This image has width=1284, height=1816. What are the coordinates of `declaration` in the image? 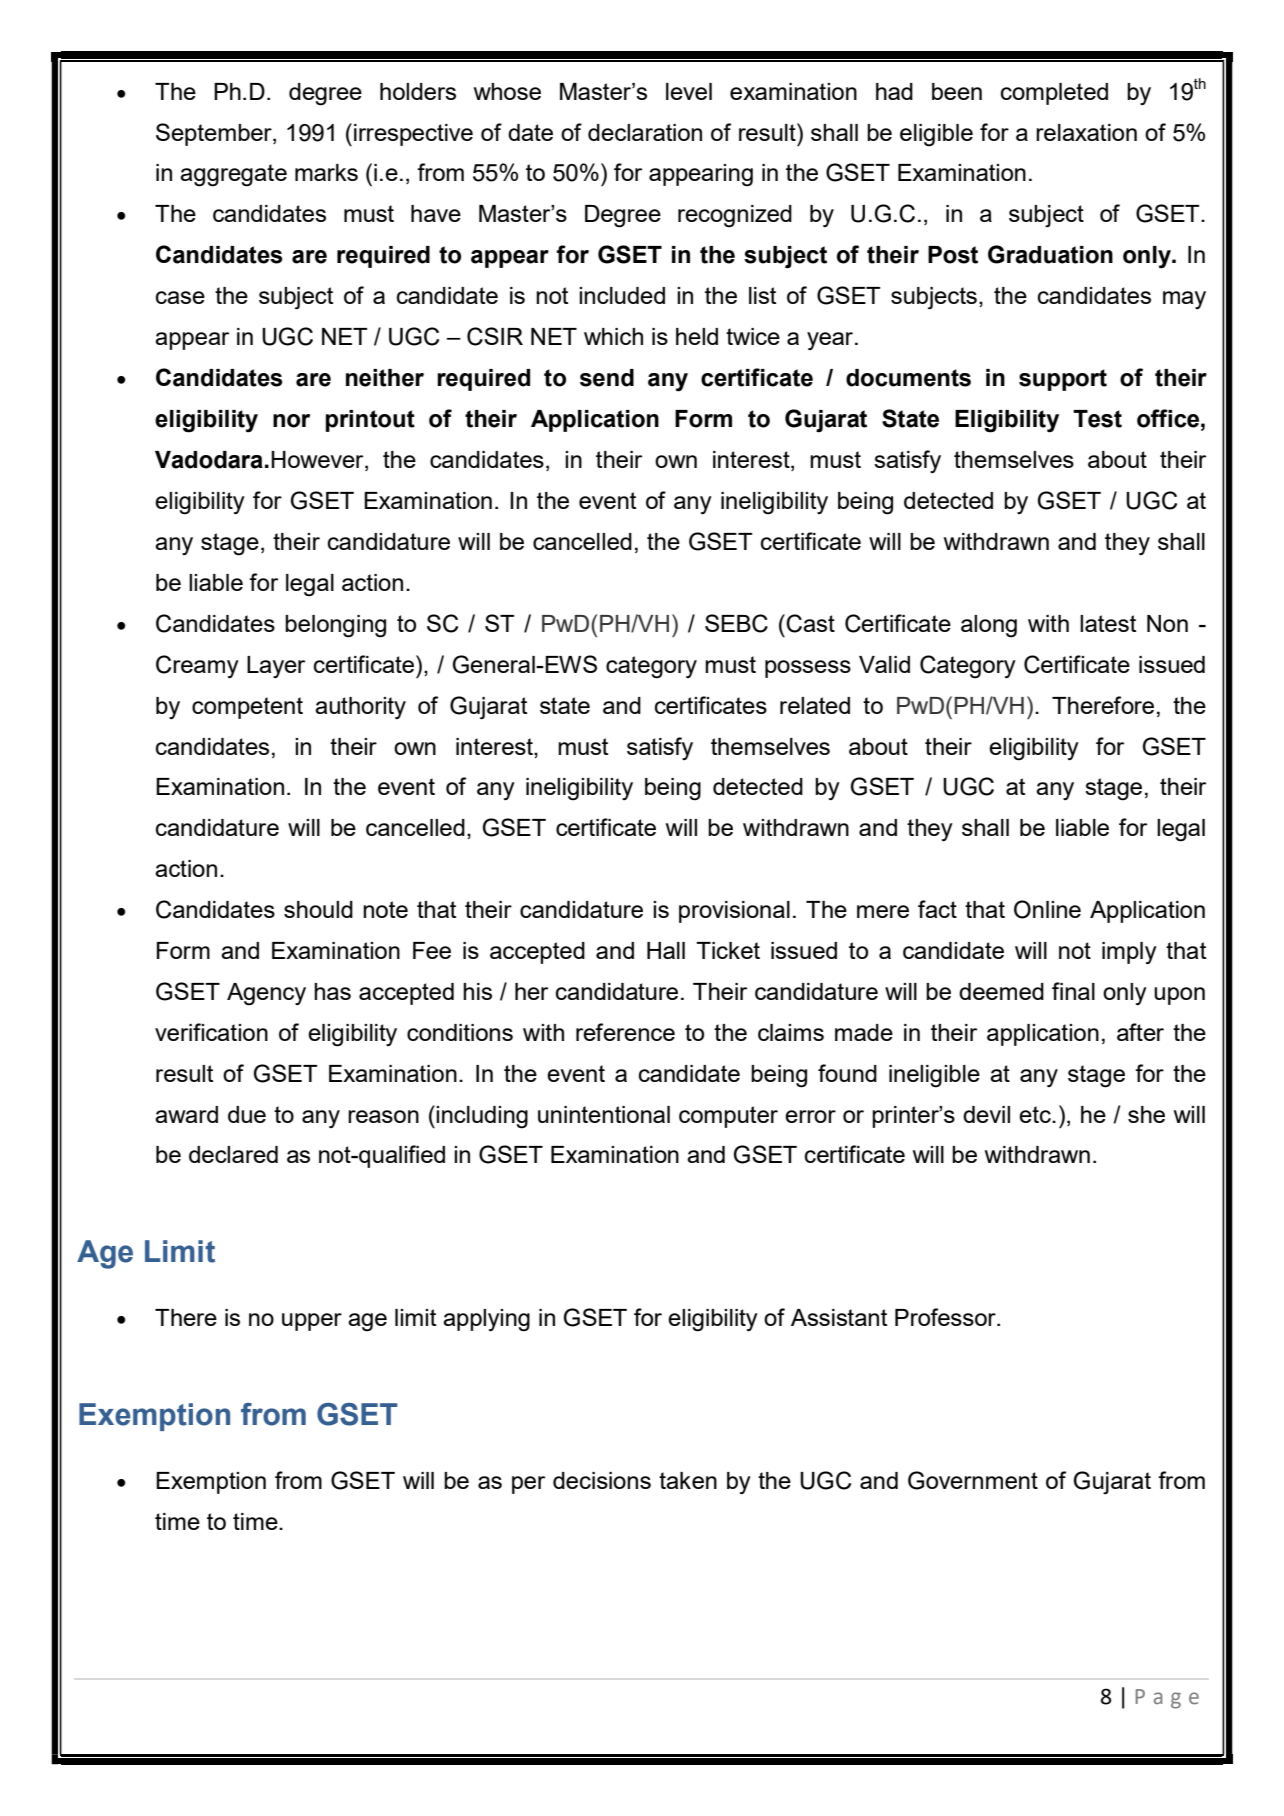 It's located at (645, 132).
